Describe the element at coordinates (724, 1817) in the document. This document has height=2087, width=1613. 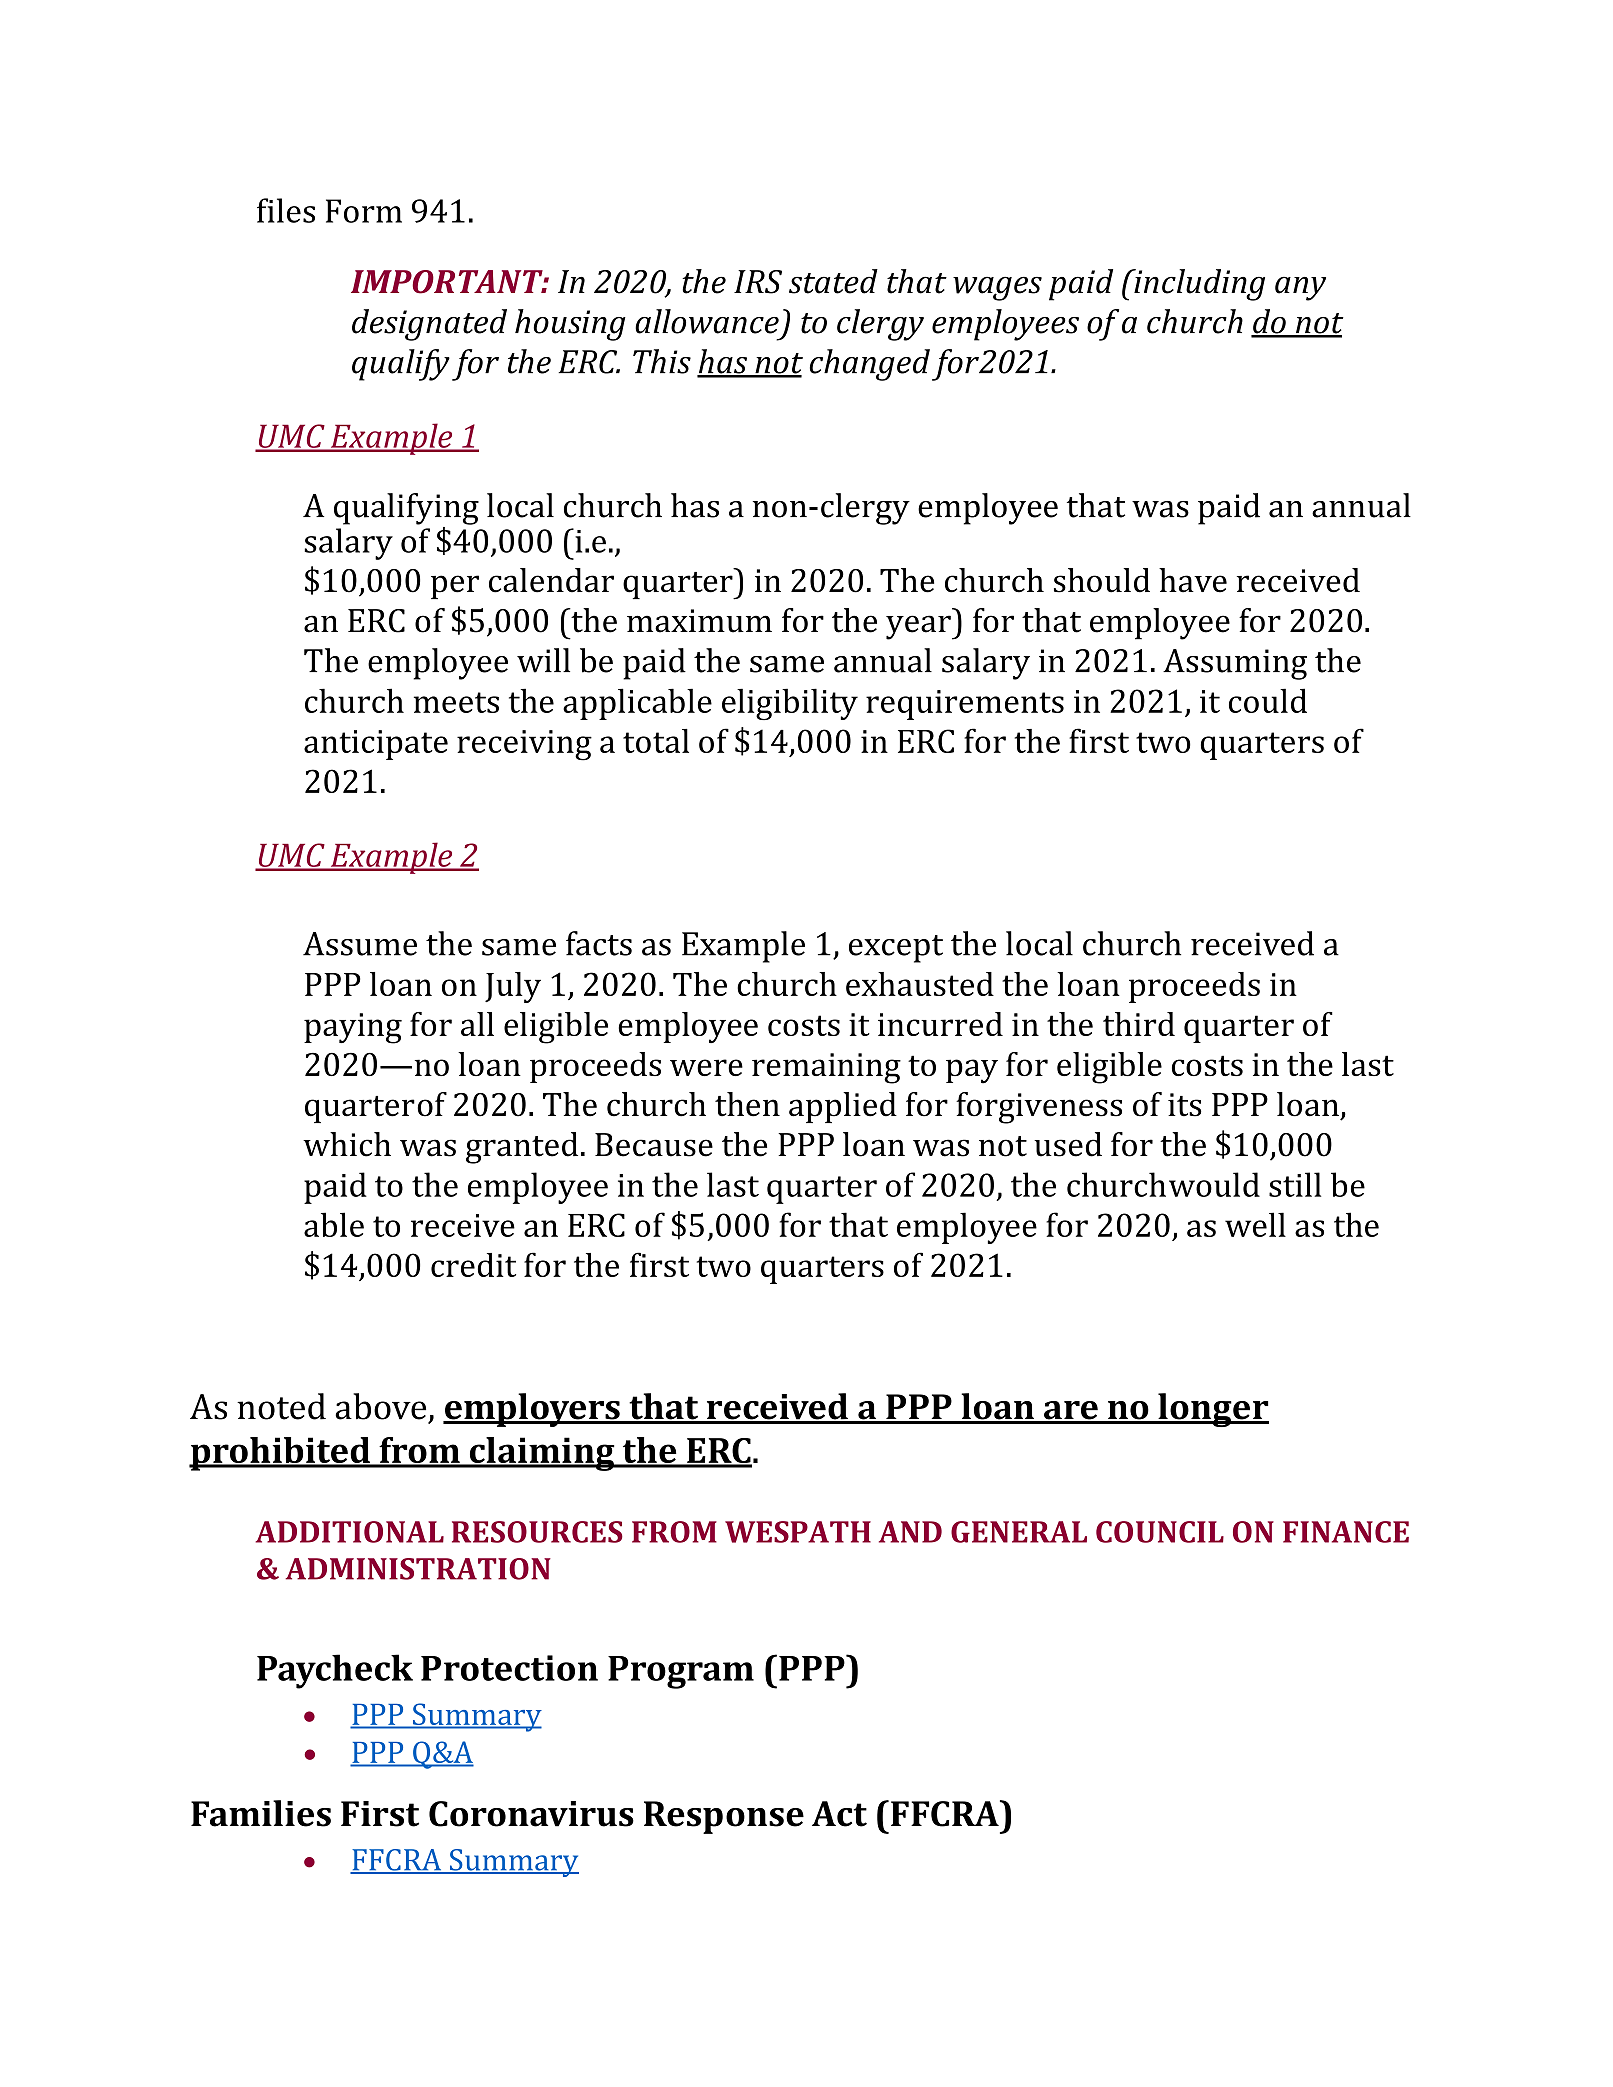
I see `Response` at that location.
